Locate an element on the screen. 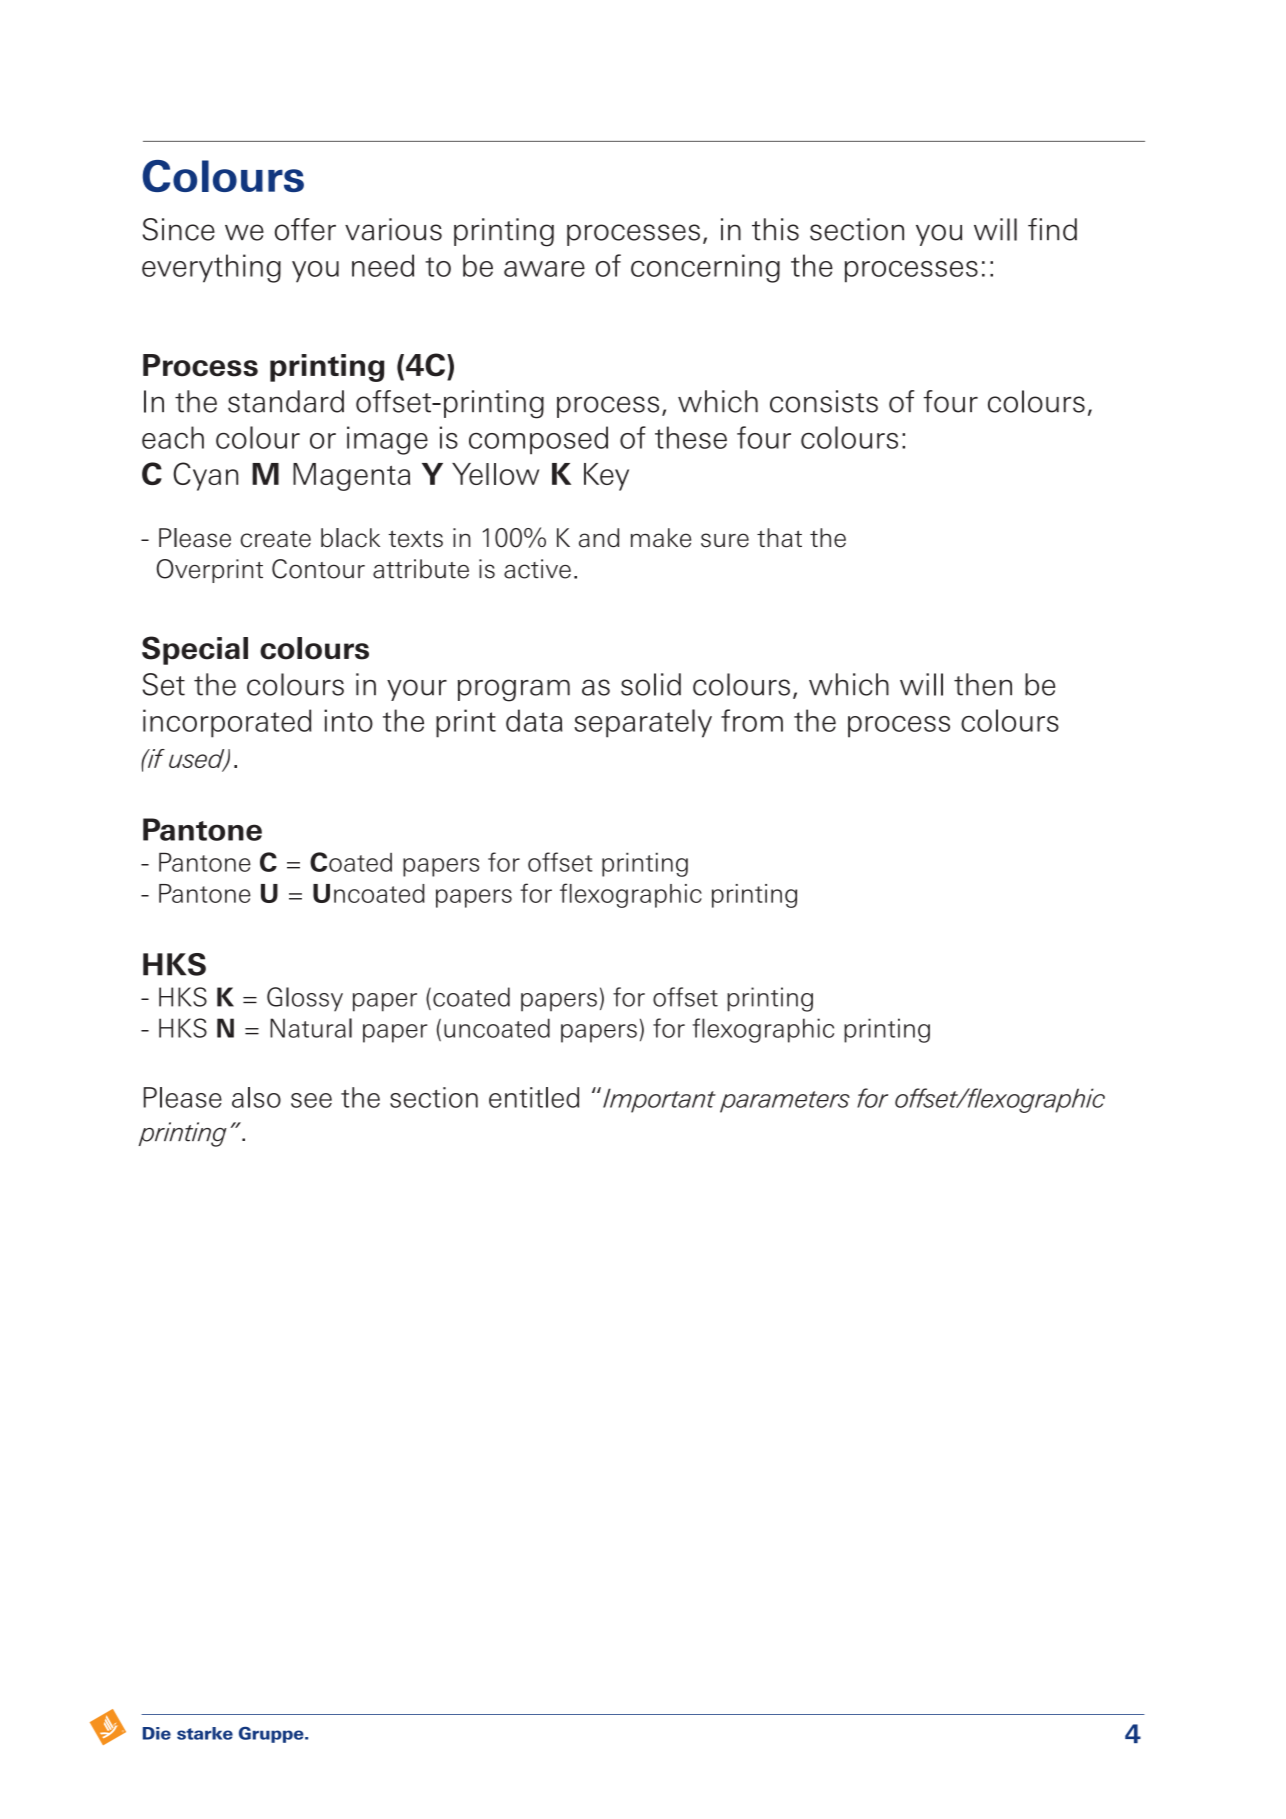 This screenshot has width=1286, height=1819. Glossy is located at coordinates (305, 999).
